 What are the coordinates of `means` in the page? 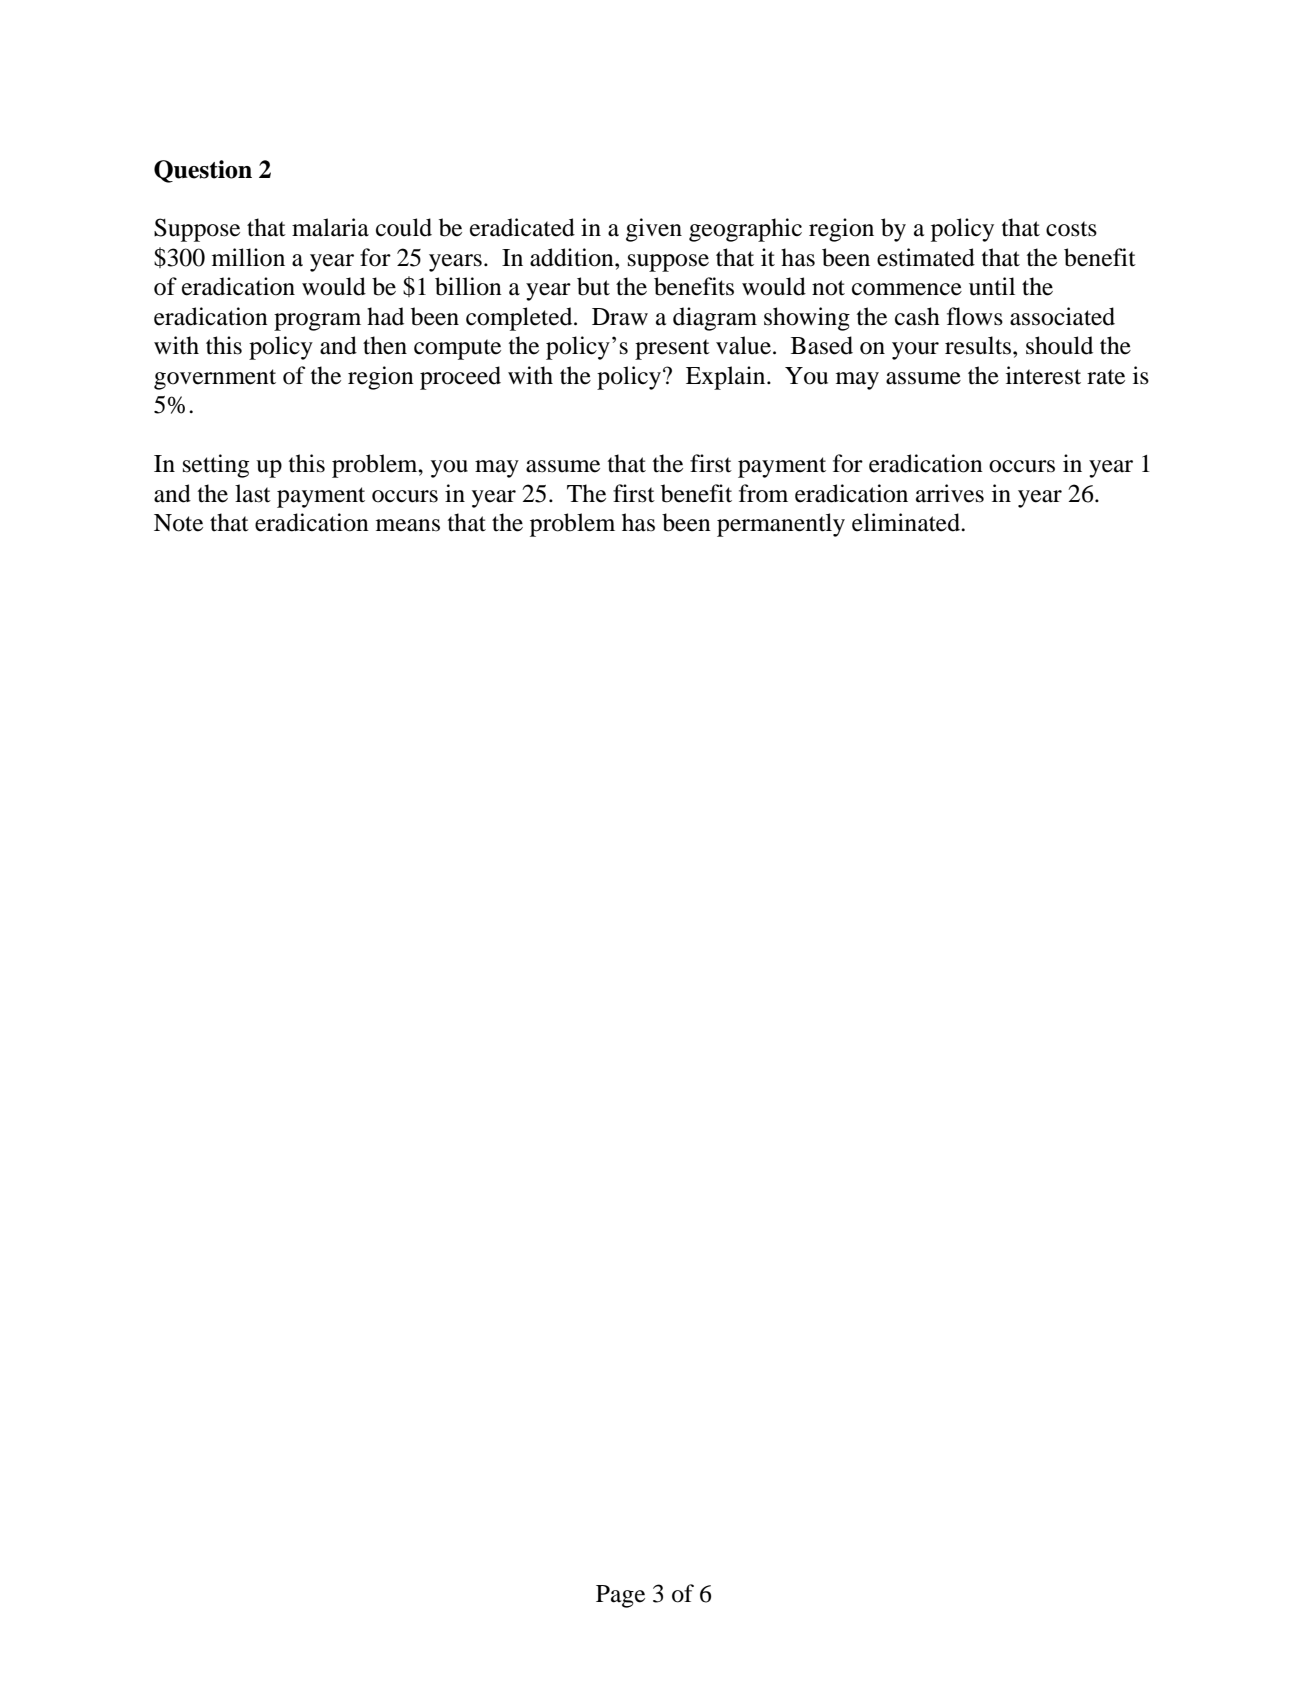 It's located at (408, 525).
